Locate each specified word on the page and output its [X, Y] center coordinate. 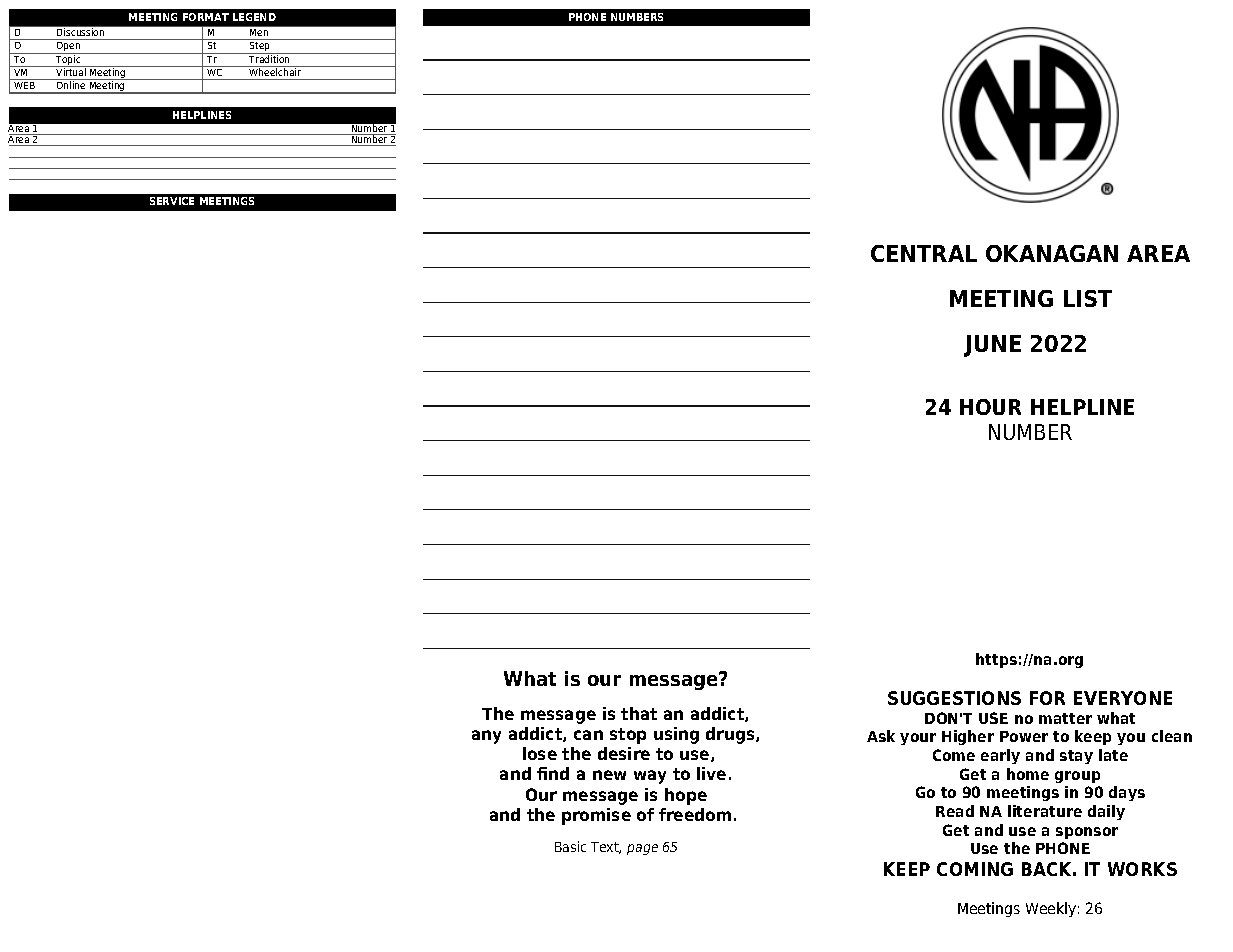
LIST [1088, 298]
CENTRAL [924, 253]
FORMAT [206, 17]
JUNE [992, 346]
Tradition [269, 58]
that [639, 713]
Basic [570, 846]
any [486, 737]
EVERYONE [1123, 698]
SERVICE [172, 201]
